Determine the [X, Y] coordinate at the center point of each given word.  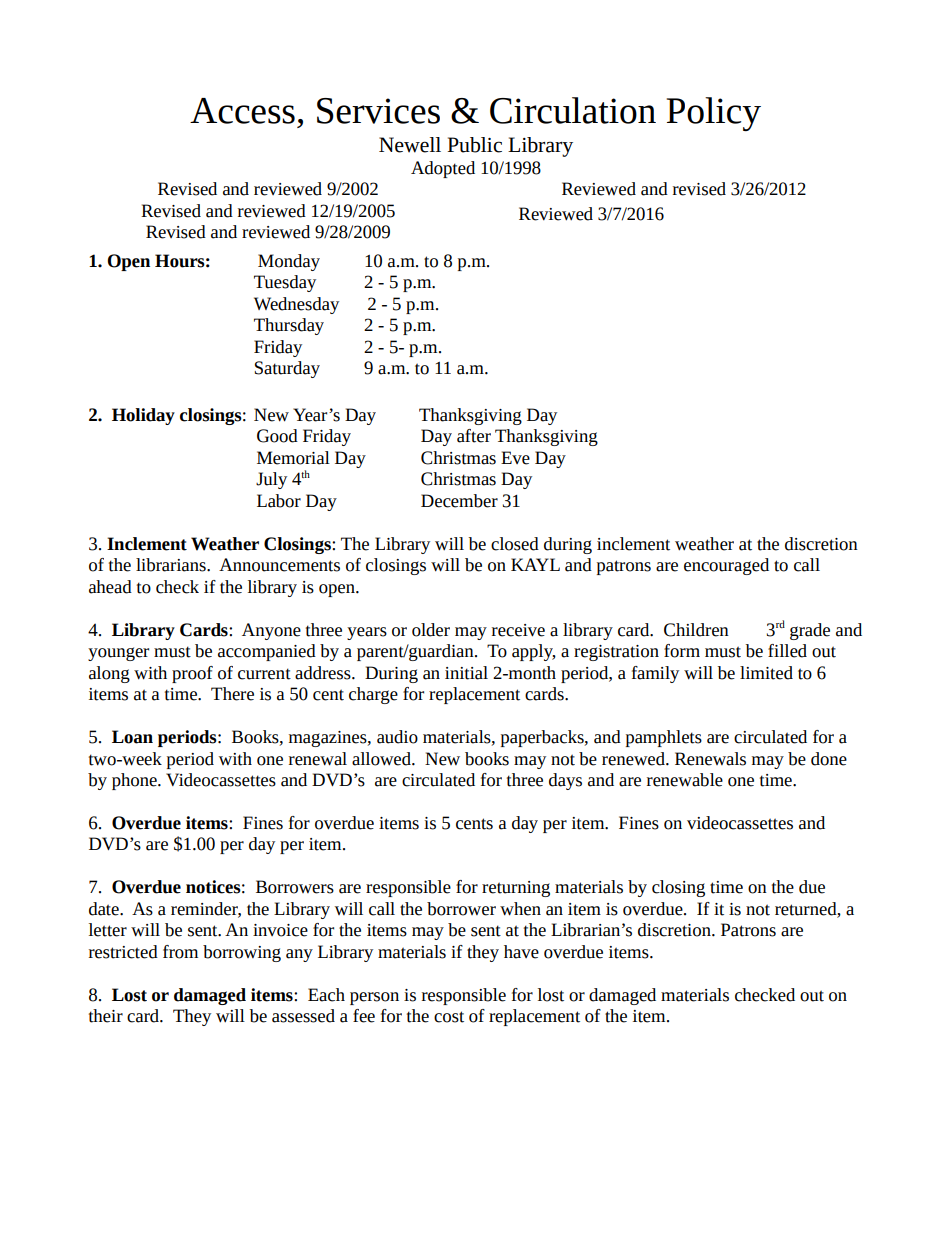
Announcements [279, 565]
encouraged [726, 566]
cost [449, 1017]
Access [242, 111]
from [180, 952]
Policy [714, 114]
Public [475, 145]
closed [515, 544]
